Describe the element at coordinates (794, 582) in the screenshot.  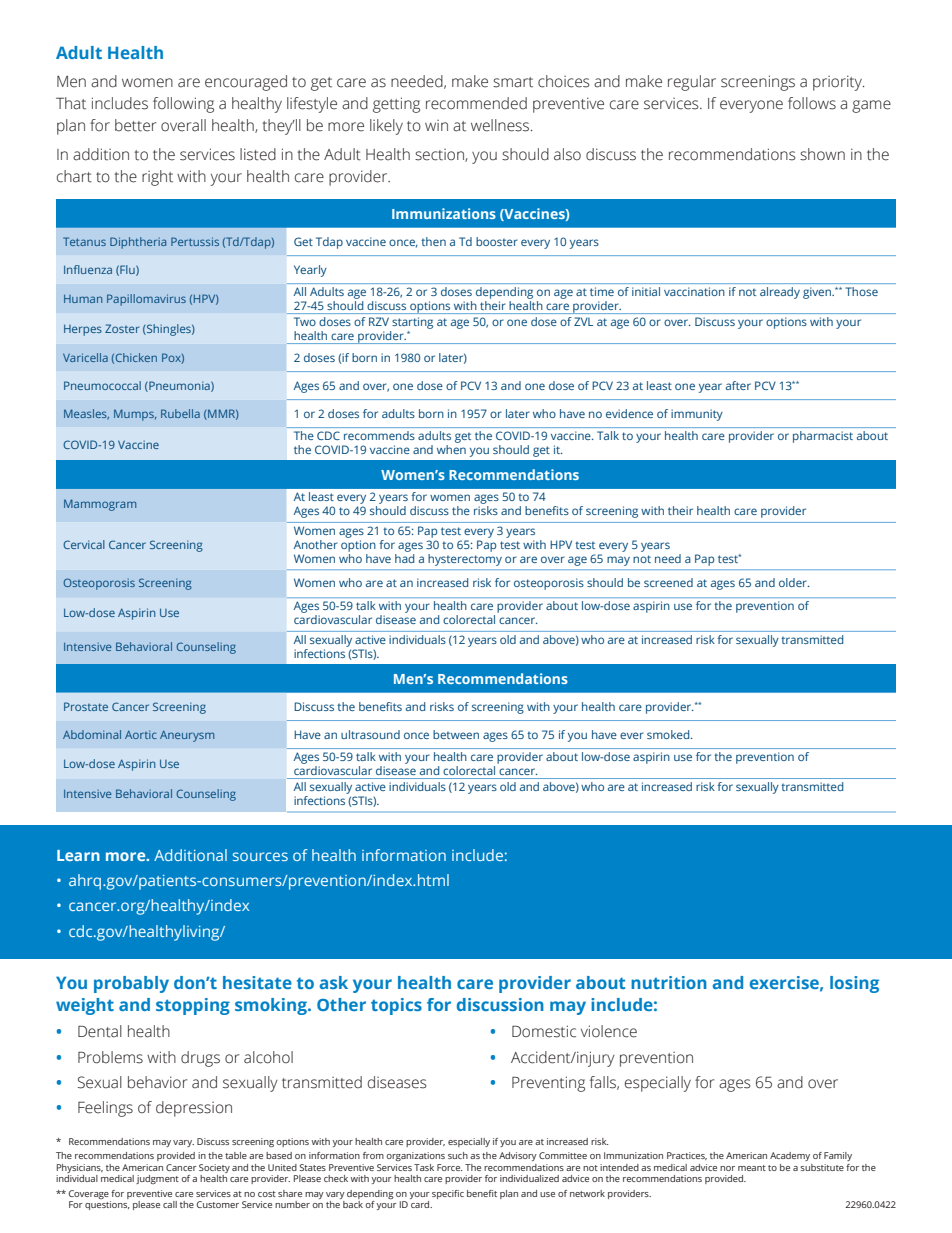
I see `older` at that location.
